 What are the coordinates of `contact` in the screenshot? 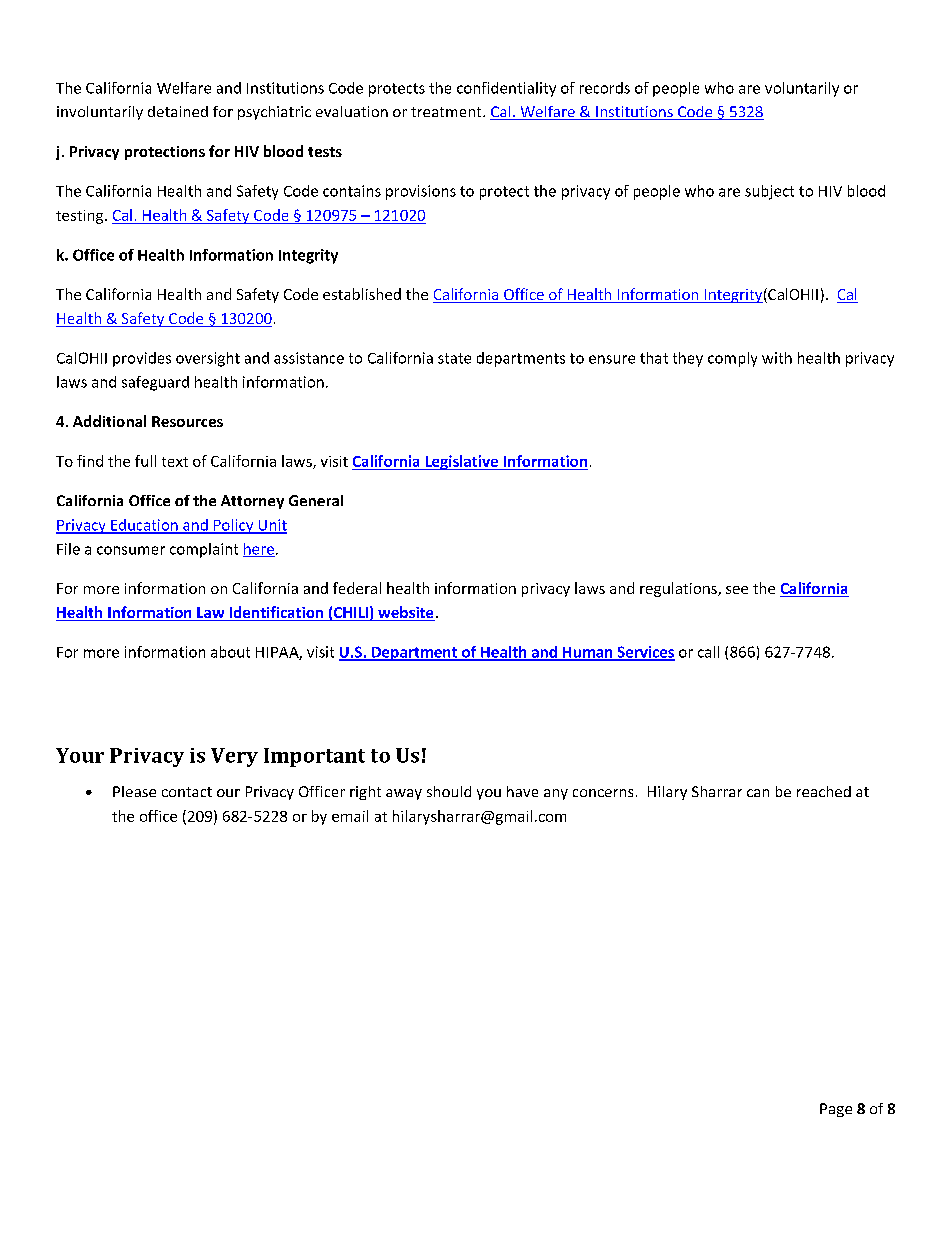 It's located at (187, 792).
